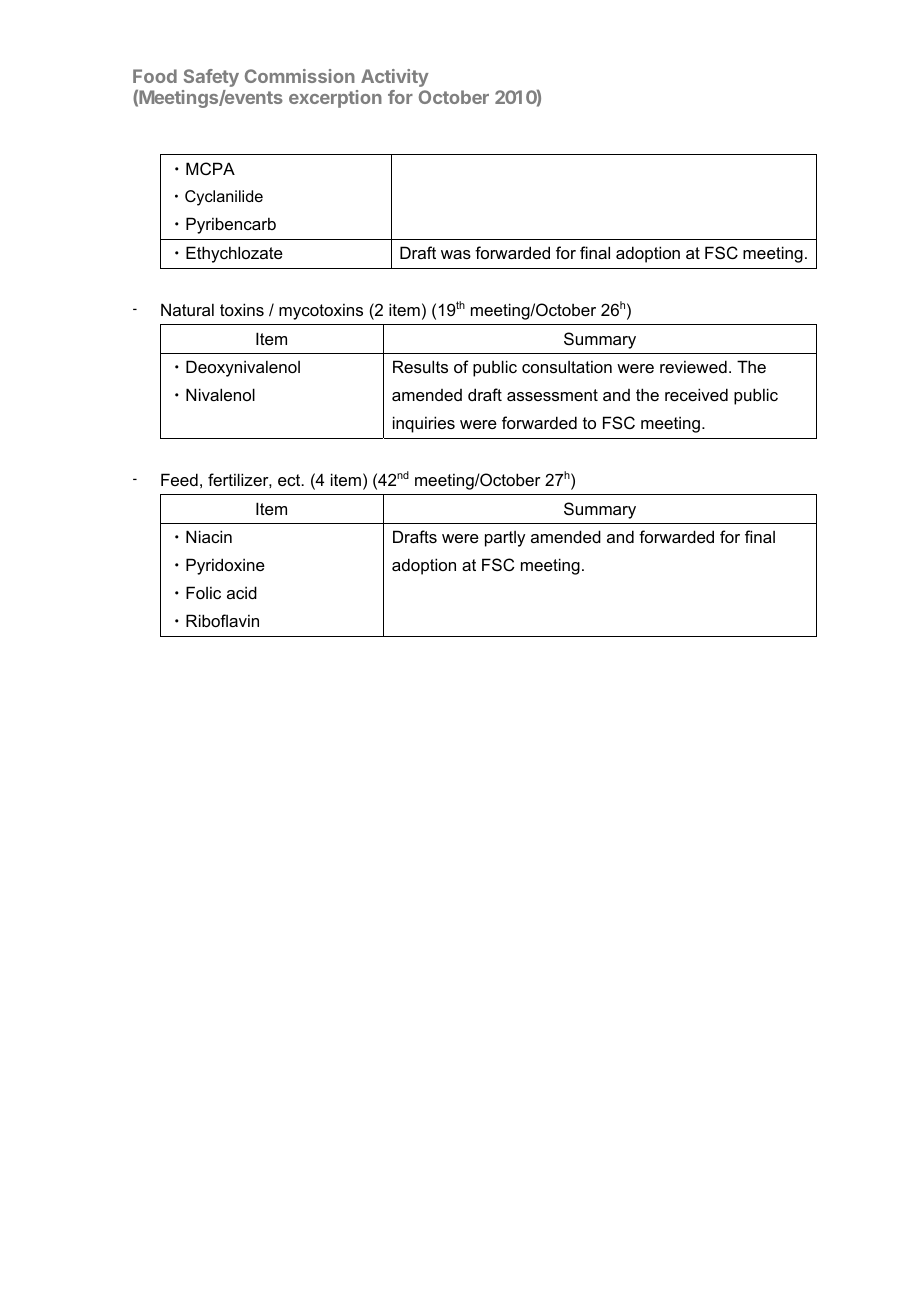  Describe the element at coordinates (424, 424) in the document. I see `inquiries` at that location.
